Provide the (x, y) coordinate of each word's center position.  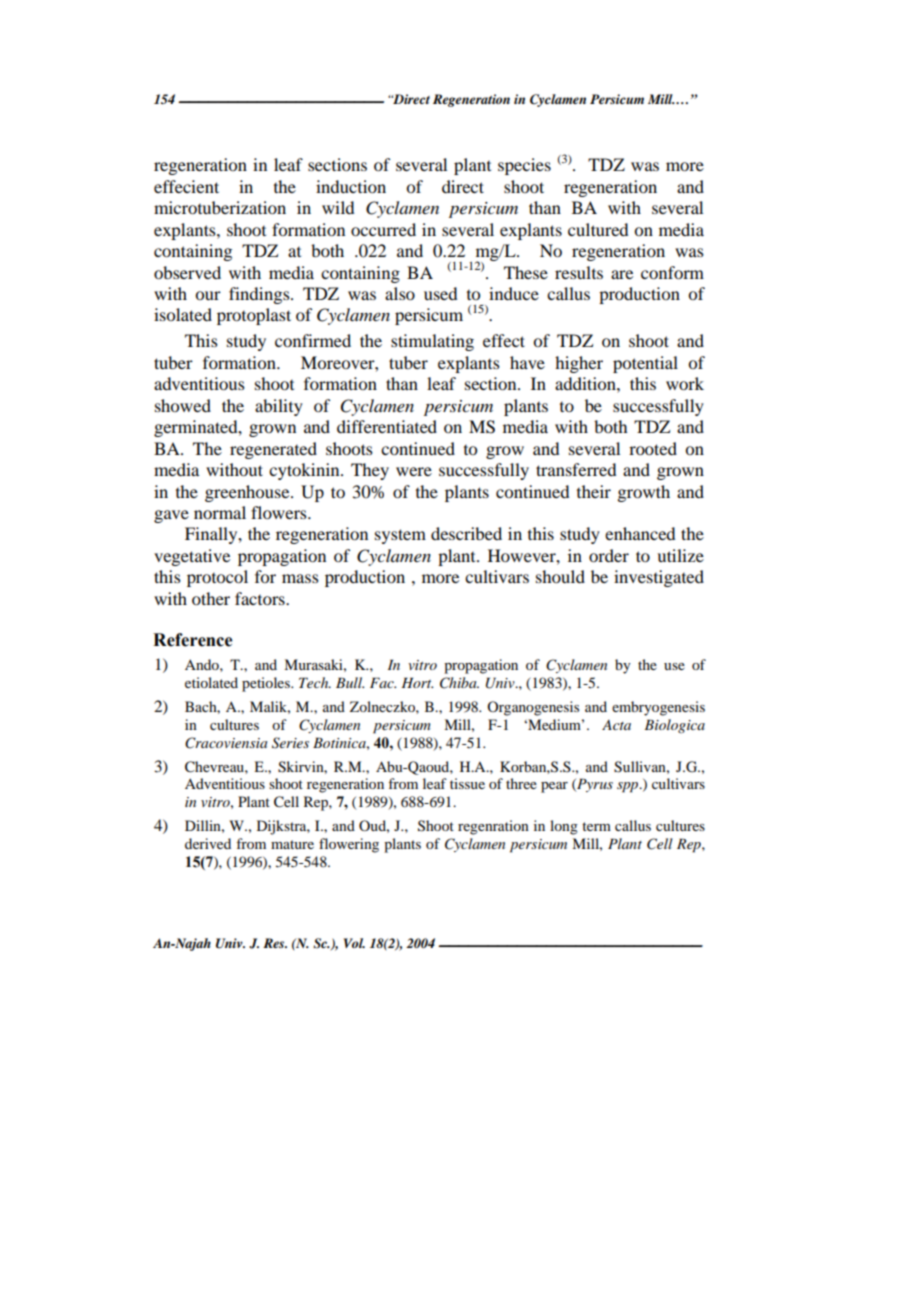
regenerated (273, 450)
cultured (598, 229)
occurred (383, 229)
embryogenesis (658, 708)
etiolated (211, 682)
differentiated (387, 426)
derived (208, 843)
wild (338, 207)
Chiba (459, 683)
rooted (653, 448)
